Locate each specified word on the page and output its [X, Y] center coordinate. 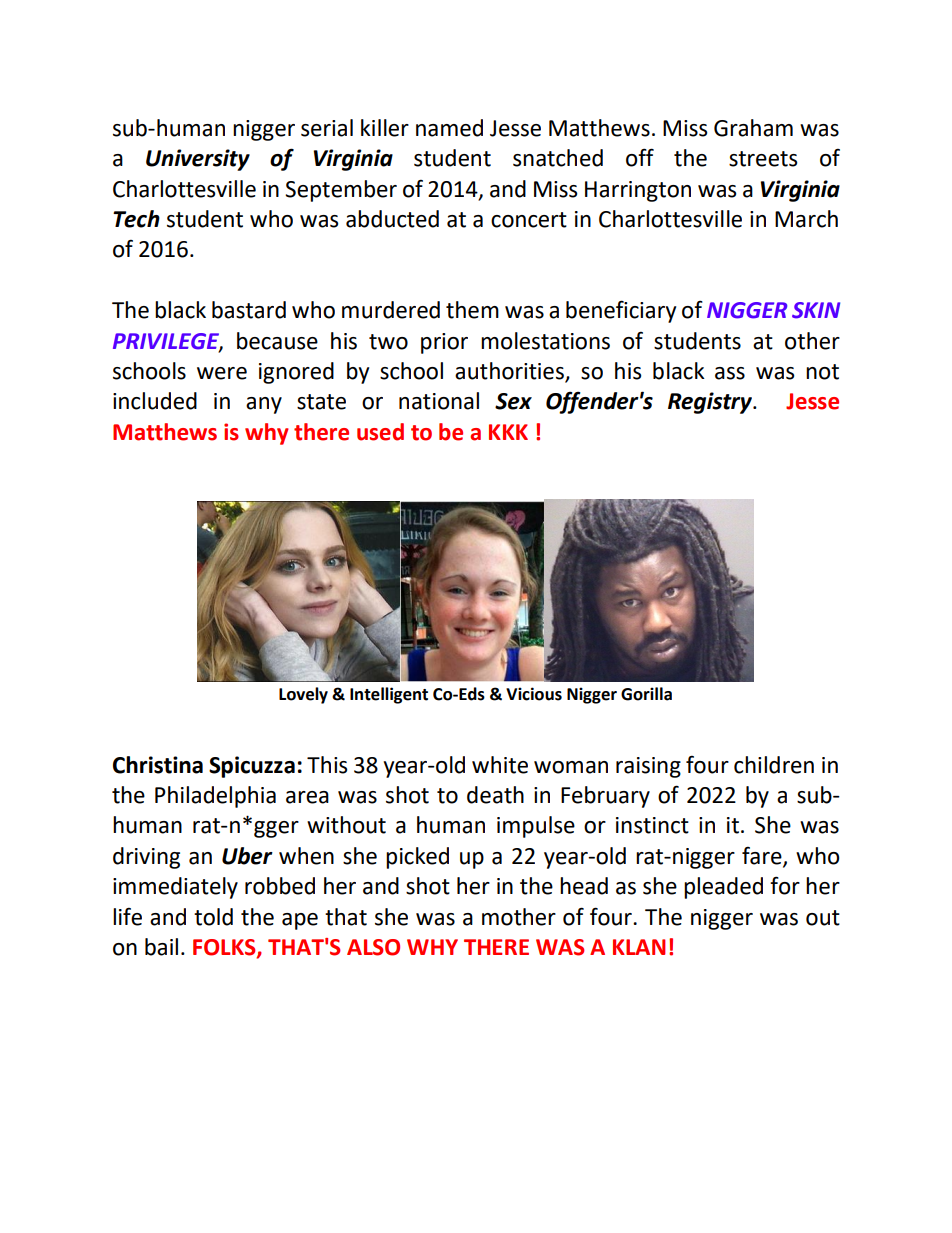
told [213, 917]
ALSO [373, 947]
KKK [508, 432]
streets [763, 159]
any [264, 405]
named [449, 128]
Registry [711, 403]
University [198, 160]
